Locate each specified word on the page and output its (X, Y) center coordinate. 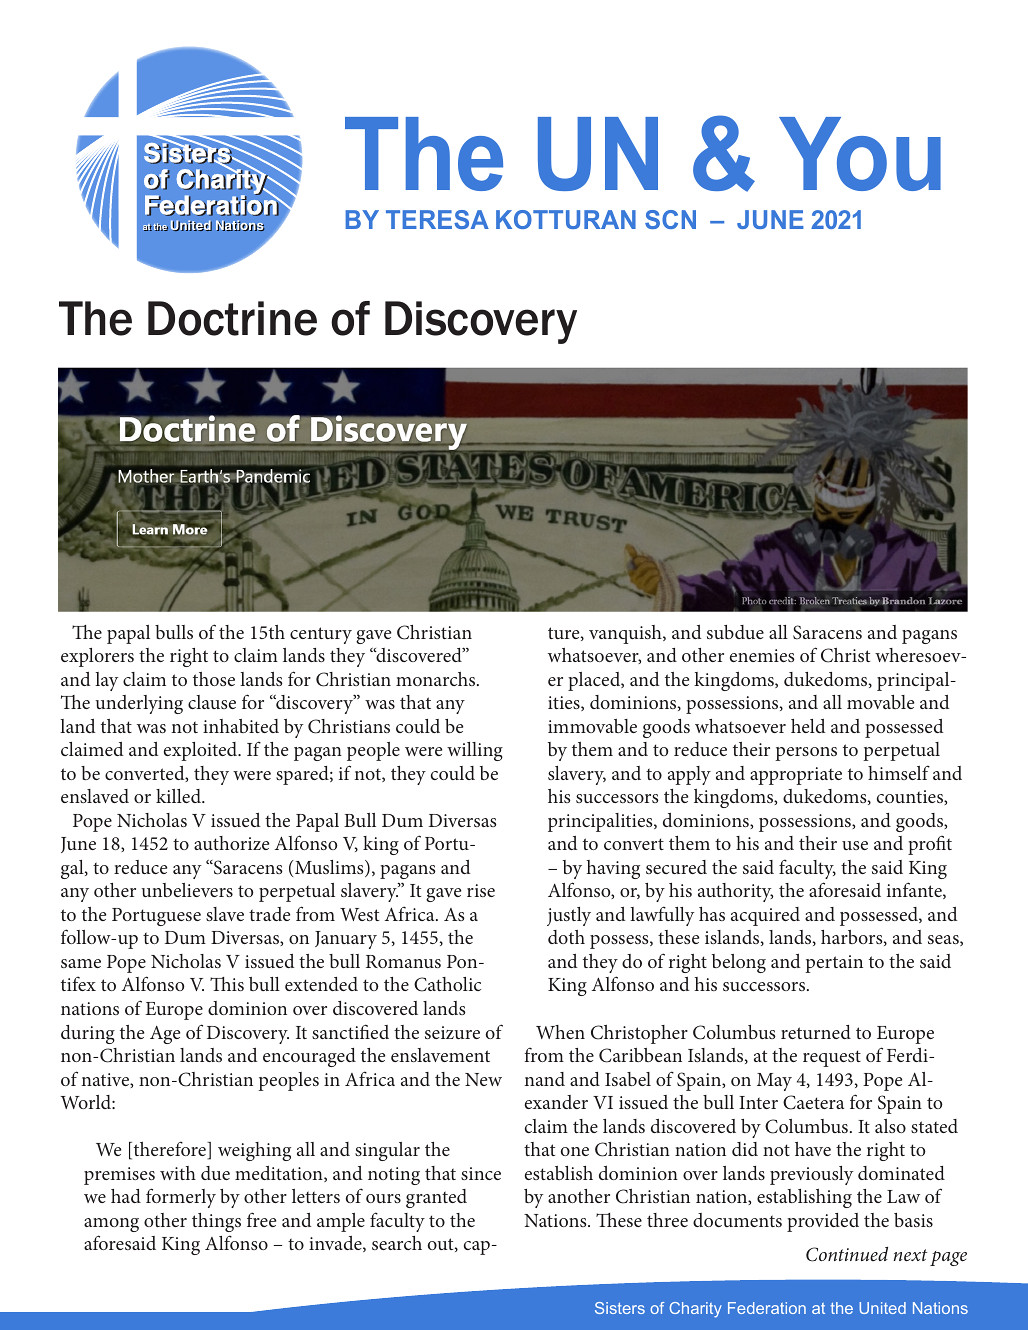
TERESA (437, 219)
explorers (97, 657)
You (860, 154)
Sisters (620, 1308)
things (216, 1222)
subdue (735, 632)
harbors (853, 938)
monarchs (437, 679)
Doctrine (232, 318)
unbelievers (187, 890)
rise (481, 890)
